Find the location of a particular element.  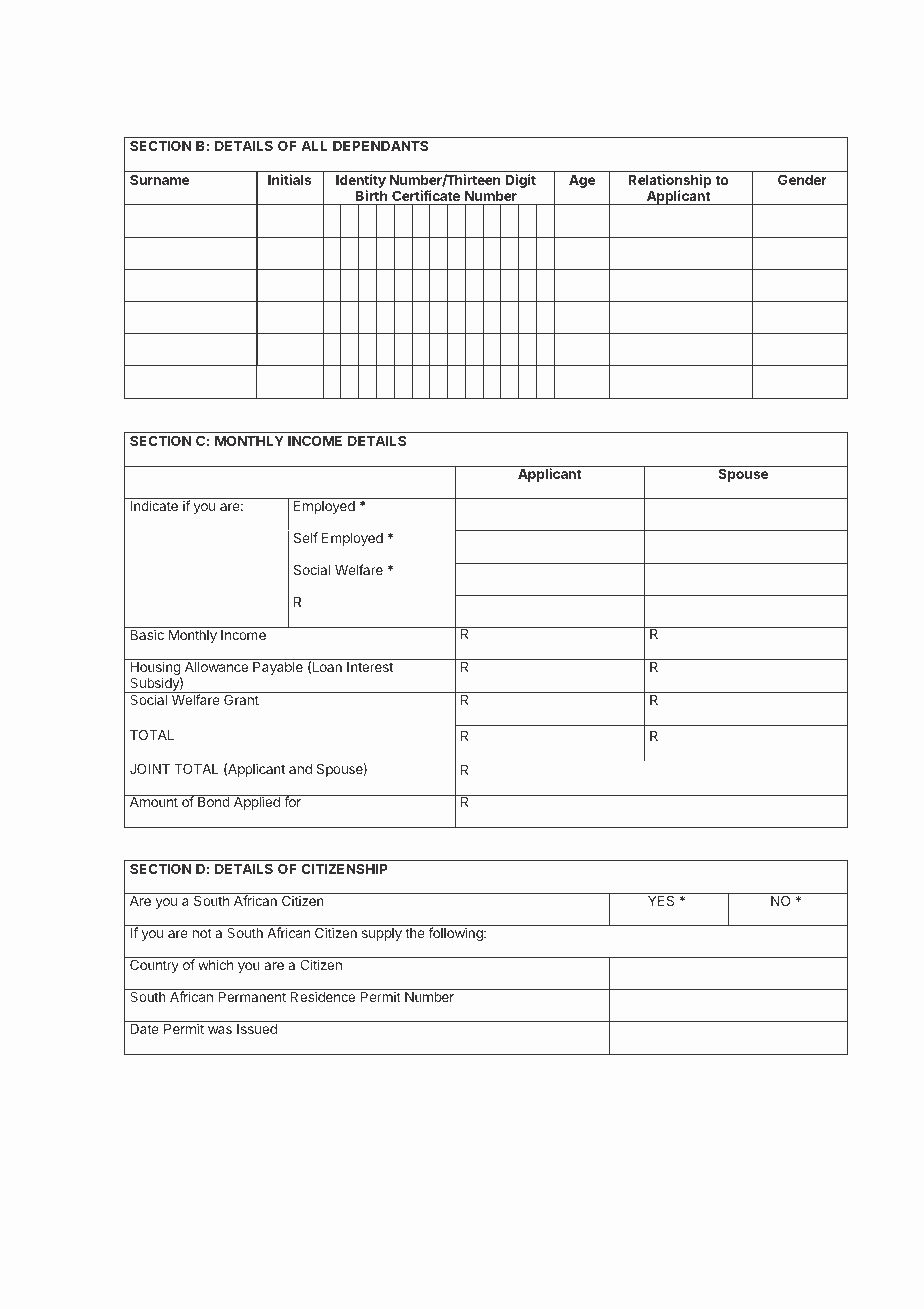

Gender is located at coordinates (802, 179).
